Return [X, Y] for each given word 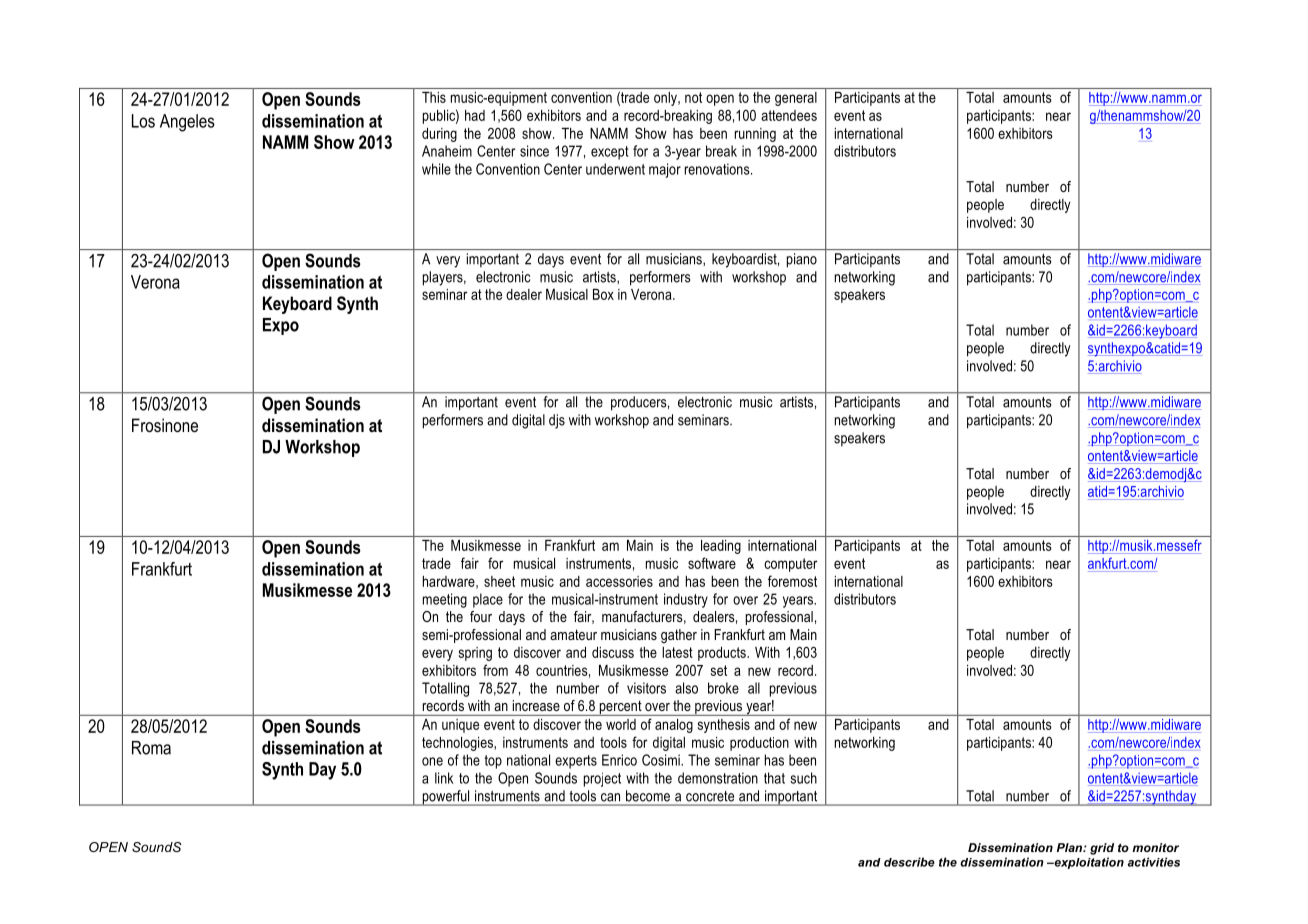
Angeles [187, 123]
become [648, 796]
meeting [445, 600]
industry [686, 600]
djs [557, 421]
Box [603, 294]
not [693, 97]
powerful [446, 798]
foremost [792, 581]
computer [791, 565]
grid [1102, 849]
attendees [789, 115]
